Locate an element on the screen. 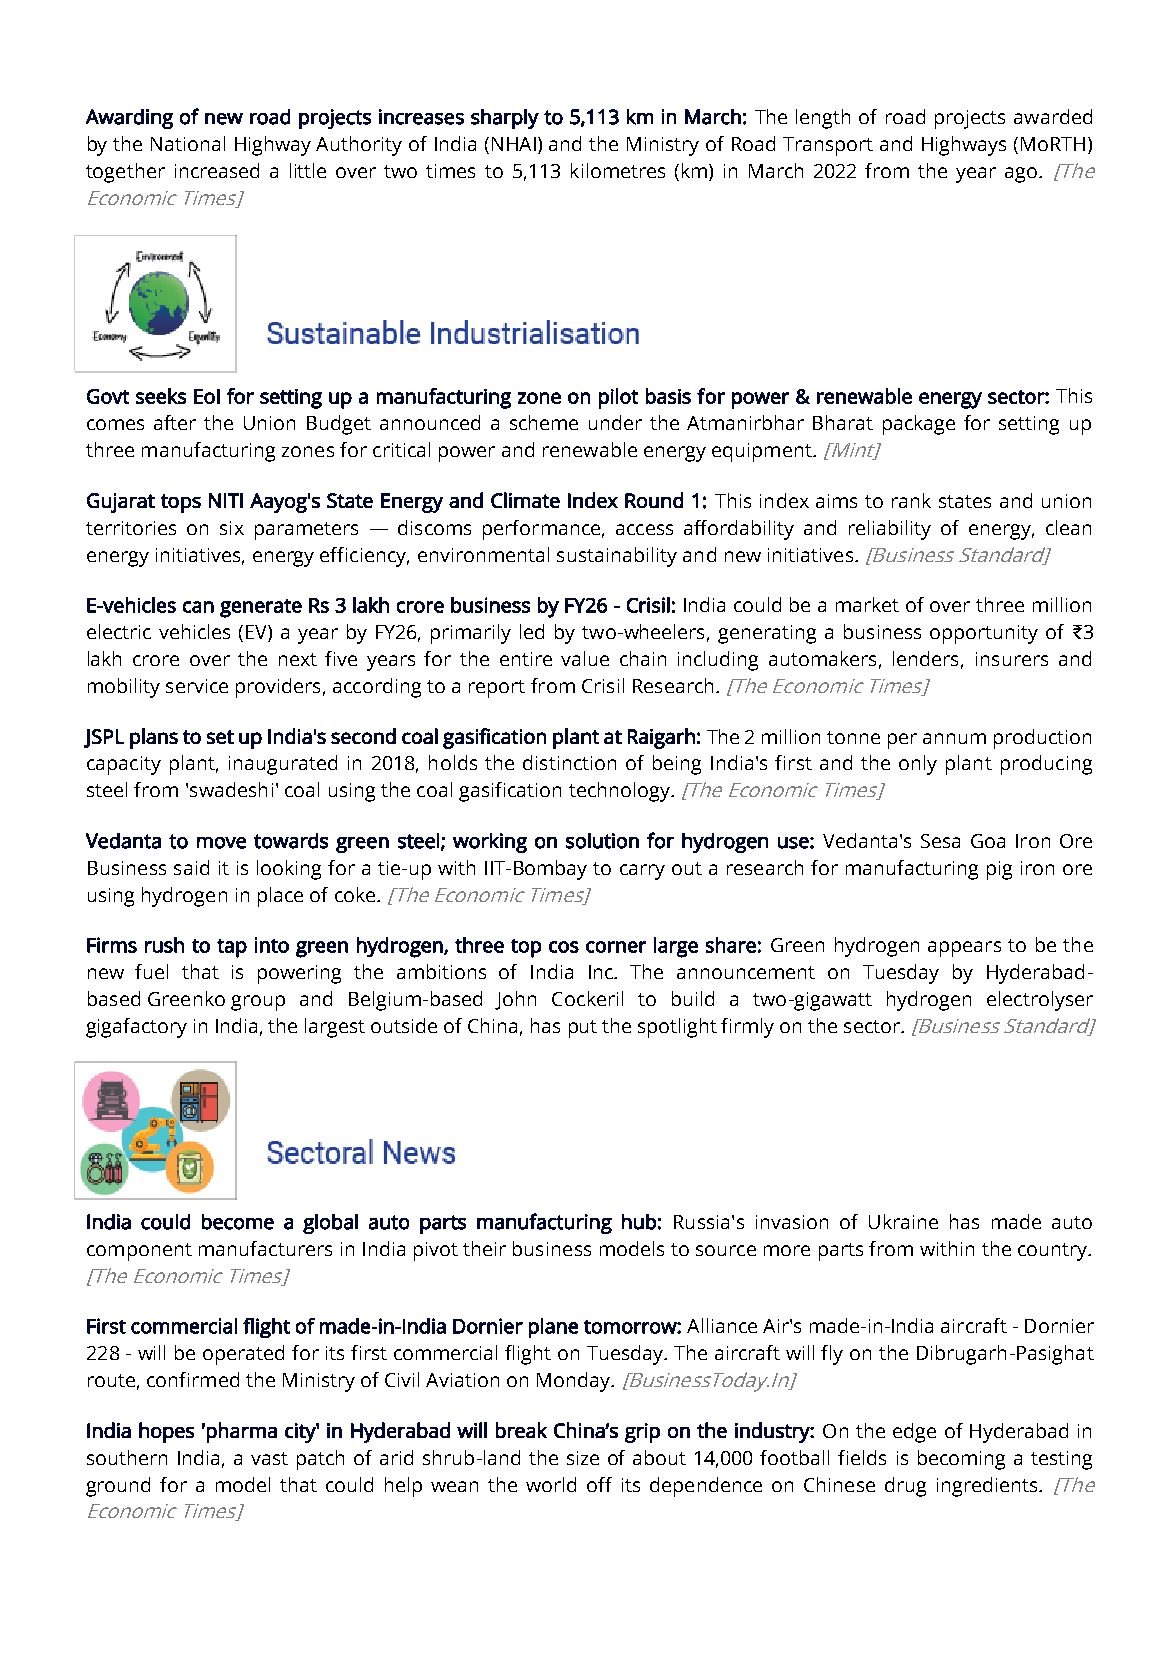 The image size is (1176, 1663). value is located at coordinates (585, 658).
